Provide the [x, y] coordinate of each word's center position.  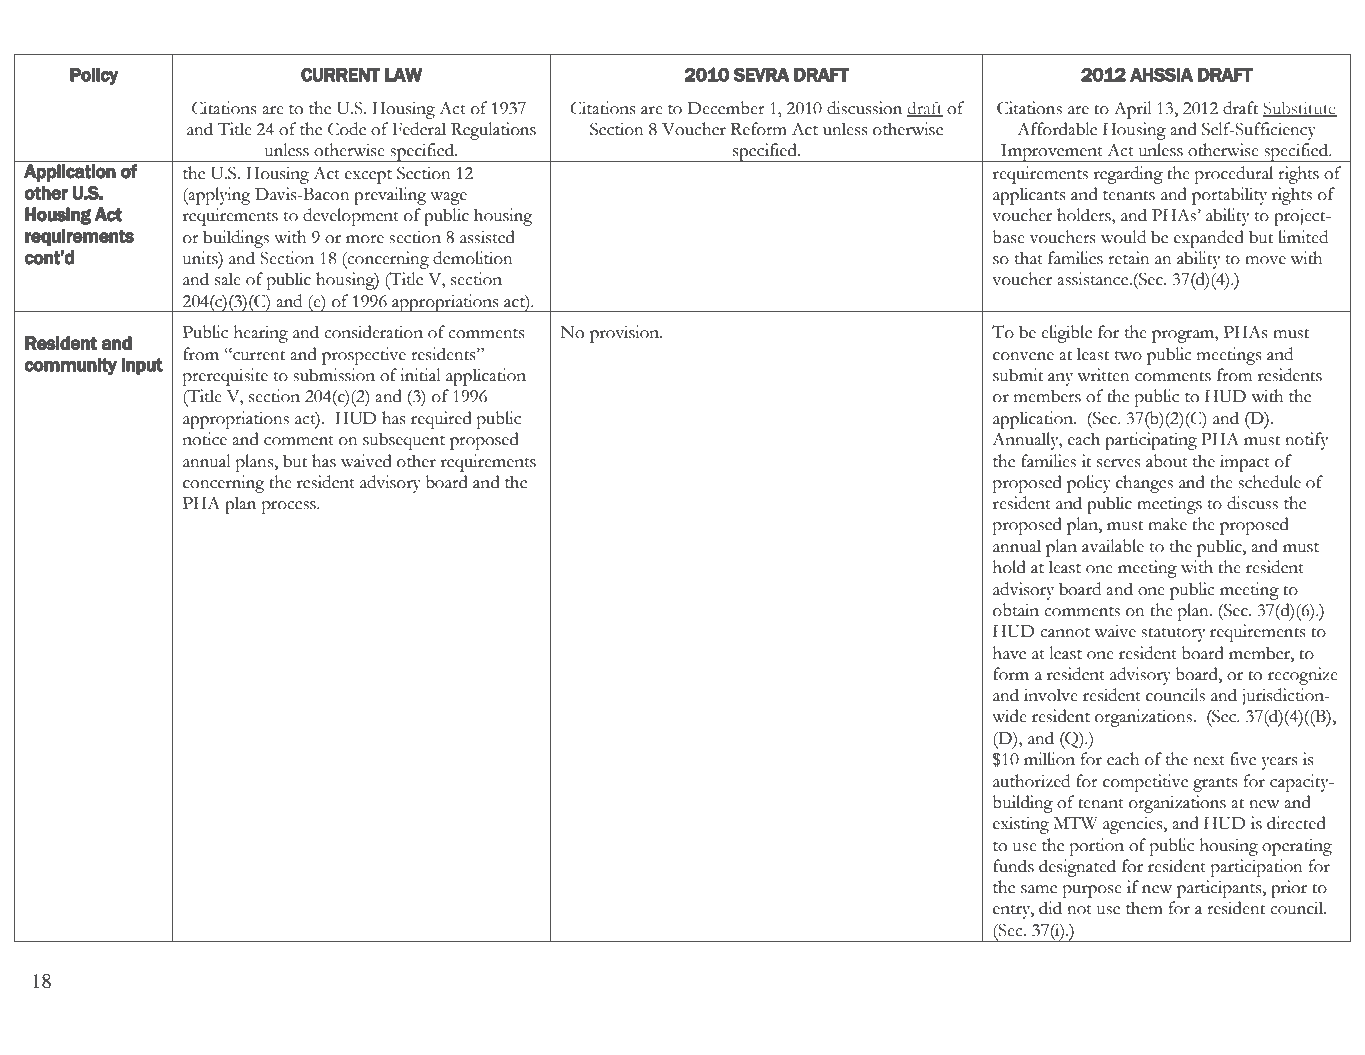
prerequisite [225, 377]
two [1128, 356]
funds [1013, 866]
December [726, 108]
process [290, 507]
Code [347, 129]
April [1133, 110]
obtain [1016, 610]
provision [625, 334]
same [1039, 889]
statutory [1173, 634]
